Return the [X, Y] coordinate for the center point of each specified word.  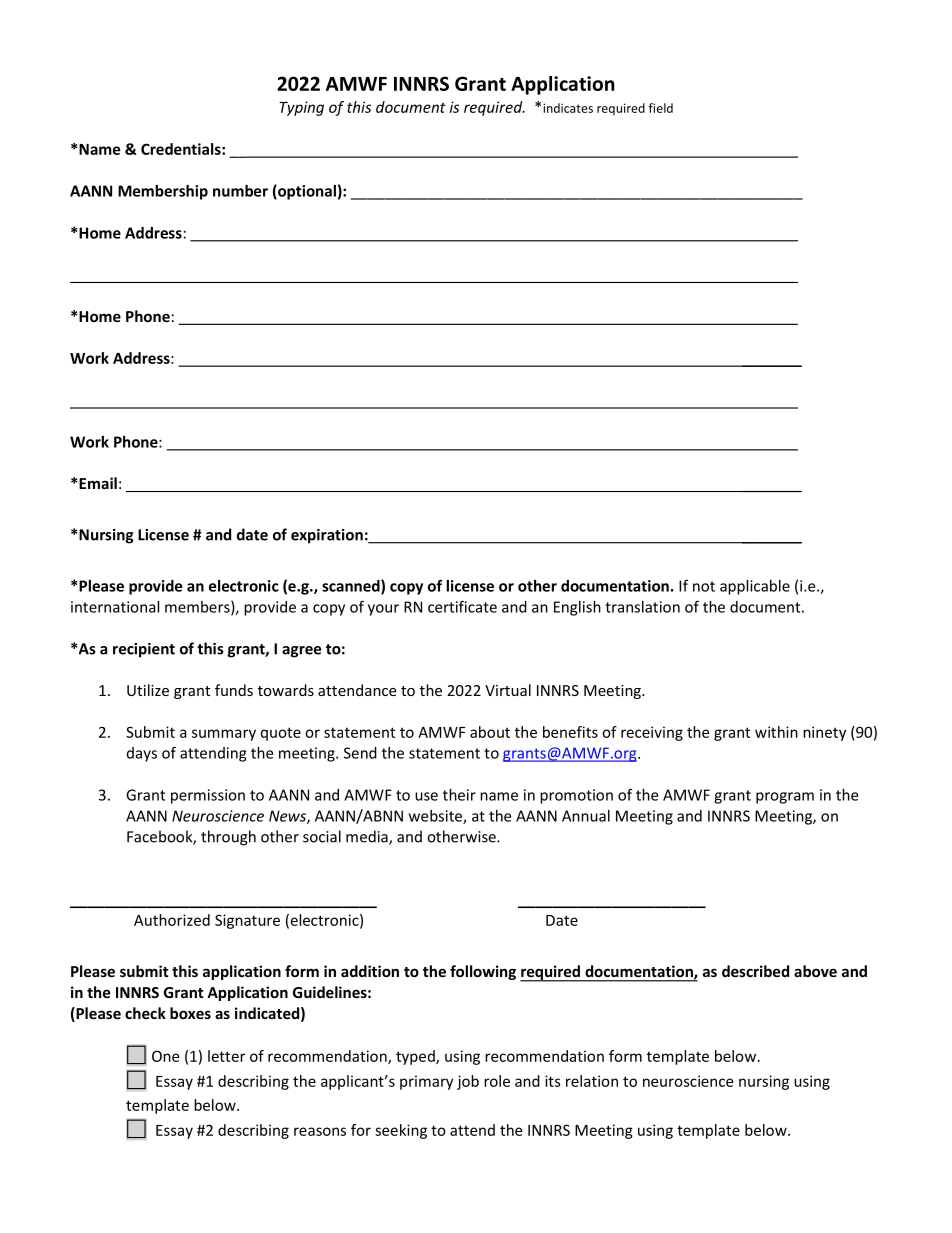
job [468, 1082]
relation [592, 1081]
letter [226, 1056]
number [240, 191]
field [661, 108]
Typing [301, 108]
